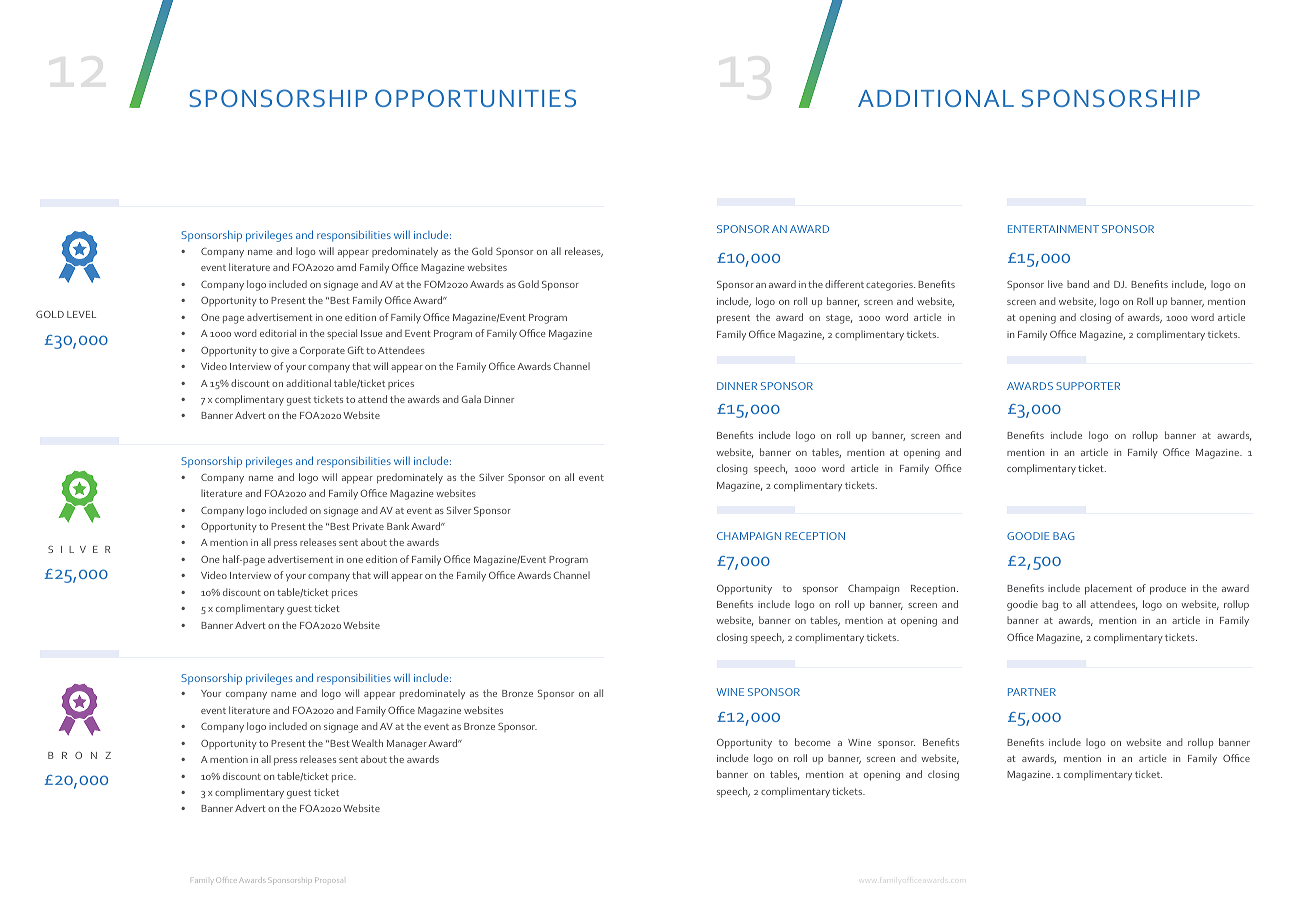 This screenshot has height=924, width=1308. I want to click on become, so click(812, 742).
